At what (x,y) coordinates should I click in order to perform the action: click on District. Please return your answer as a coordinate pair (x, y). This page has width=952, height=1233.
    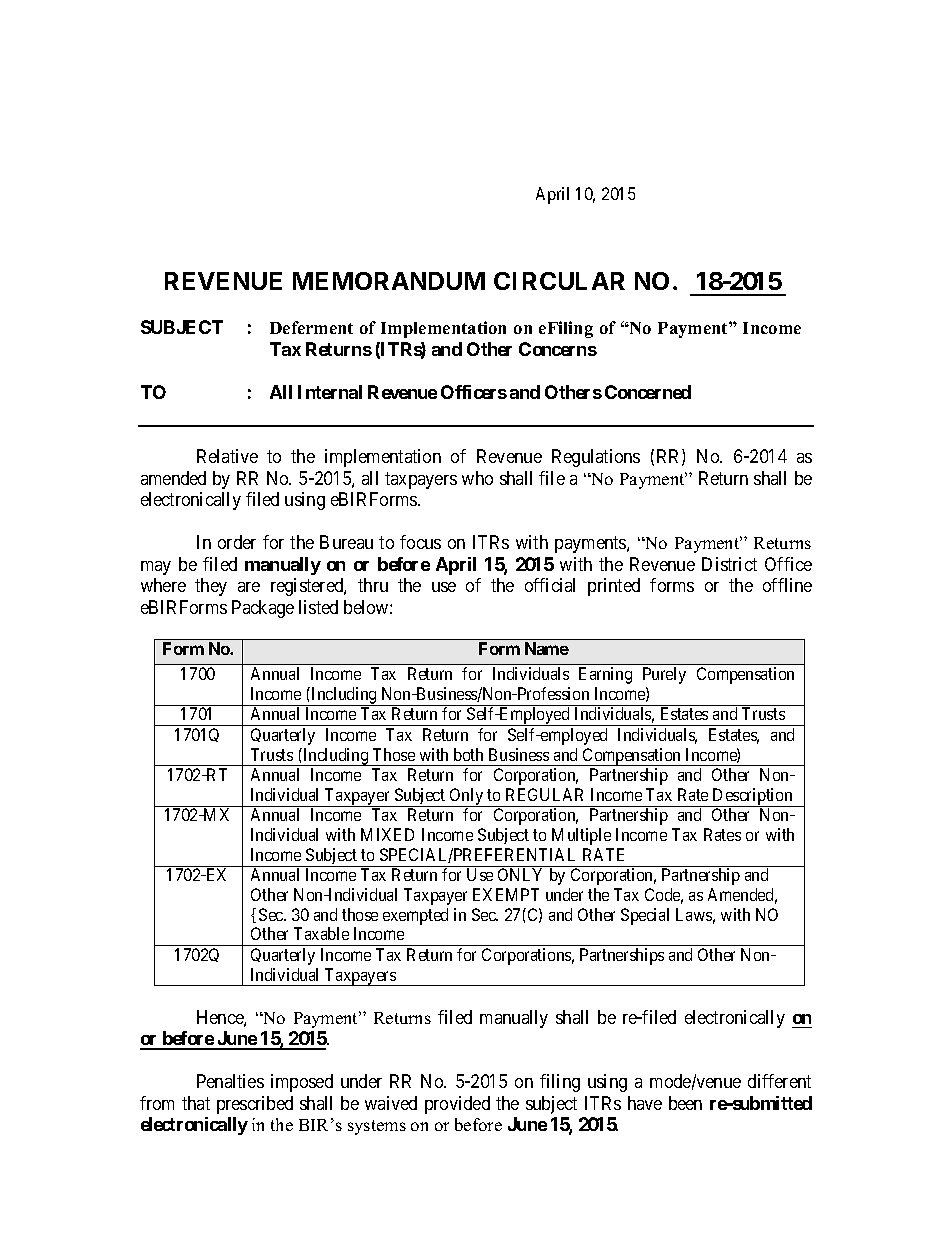
    Looking at the image, I should click on (729, 564).
